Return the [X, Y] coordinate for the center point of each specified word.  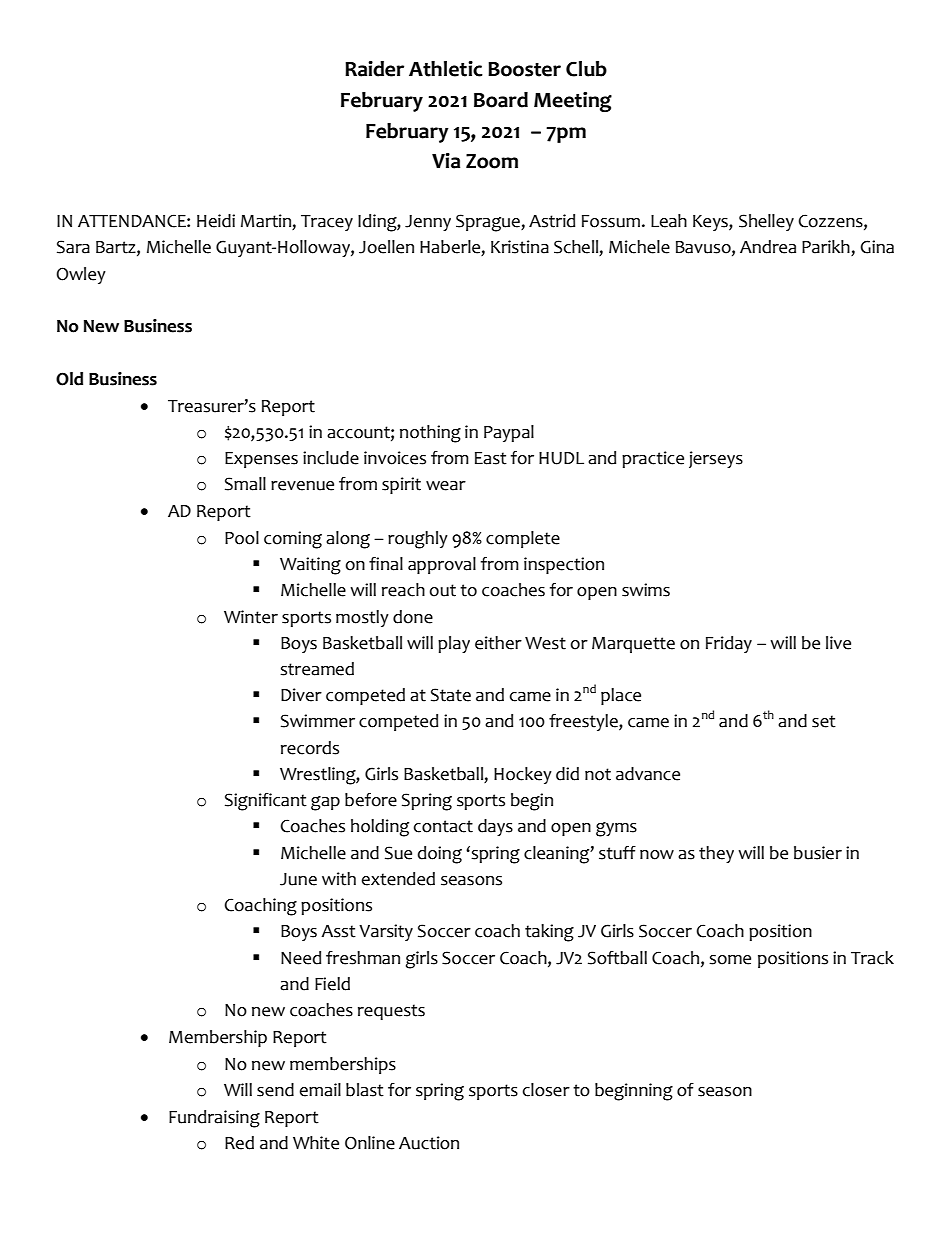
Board [501, 100]
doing [440, 855]
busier [818, 853]
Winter [251, 617]
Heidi [216, 221]
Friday [729, 644]
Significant [266, 802]
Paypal [509, 433]
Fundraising [214, 1119]
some [730, 960]
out [443, 590]
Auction [429, 1143]
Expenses [261, 460]
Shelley [766, 222]
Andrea [768, 247]
